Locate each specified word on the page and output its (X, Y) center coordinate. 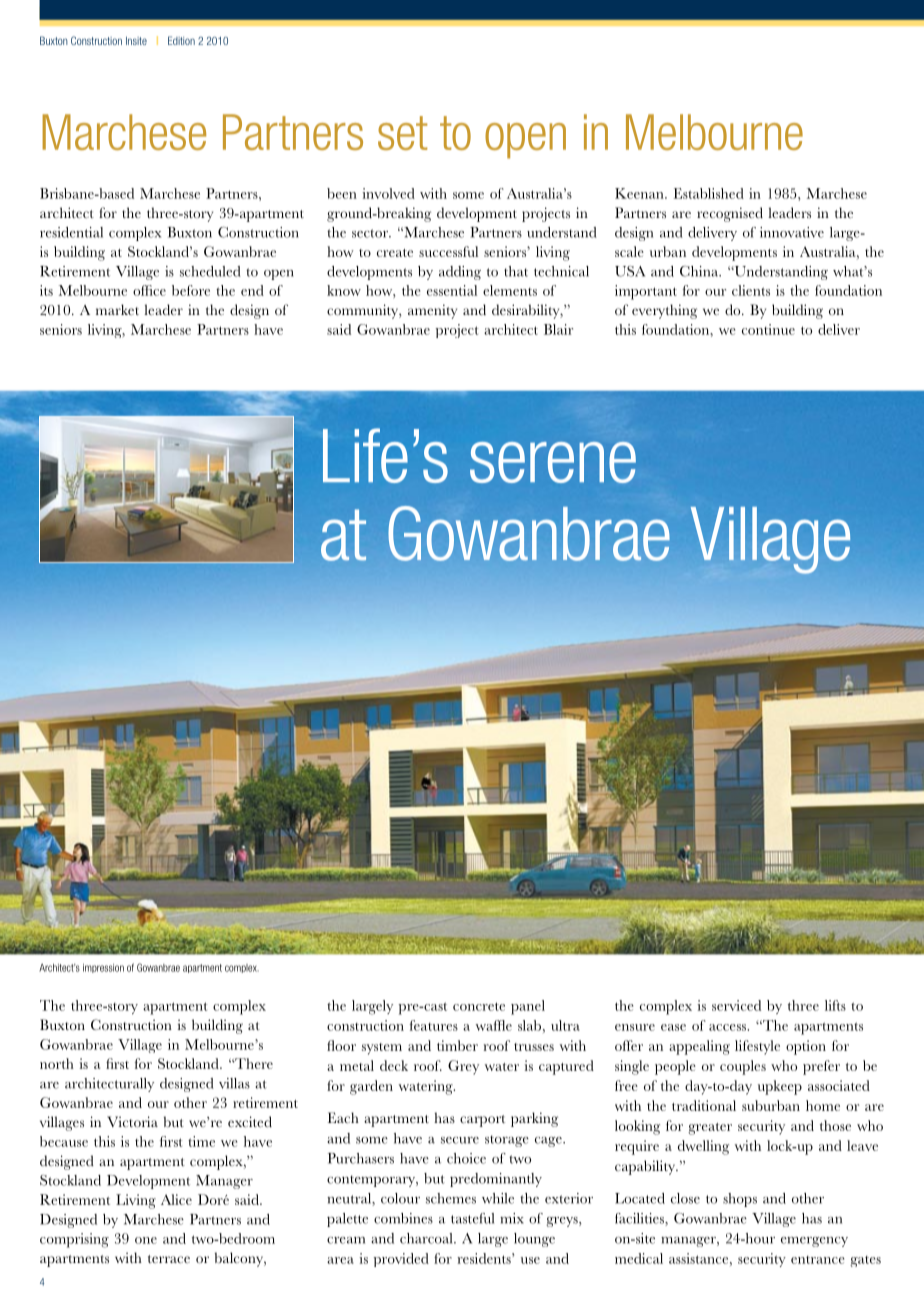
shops (740, 1200)
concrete (479, 1006)
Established (709, 193)
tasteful (472, 1218)
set (402, 133)
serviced (736, 1005)
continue (768, 329)
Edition (181, 40)
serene (553, 462)
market (117, 309)
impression (103, 968)
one (146, 1240)
